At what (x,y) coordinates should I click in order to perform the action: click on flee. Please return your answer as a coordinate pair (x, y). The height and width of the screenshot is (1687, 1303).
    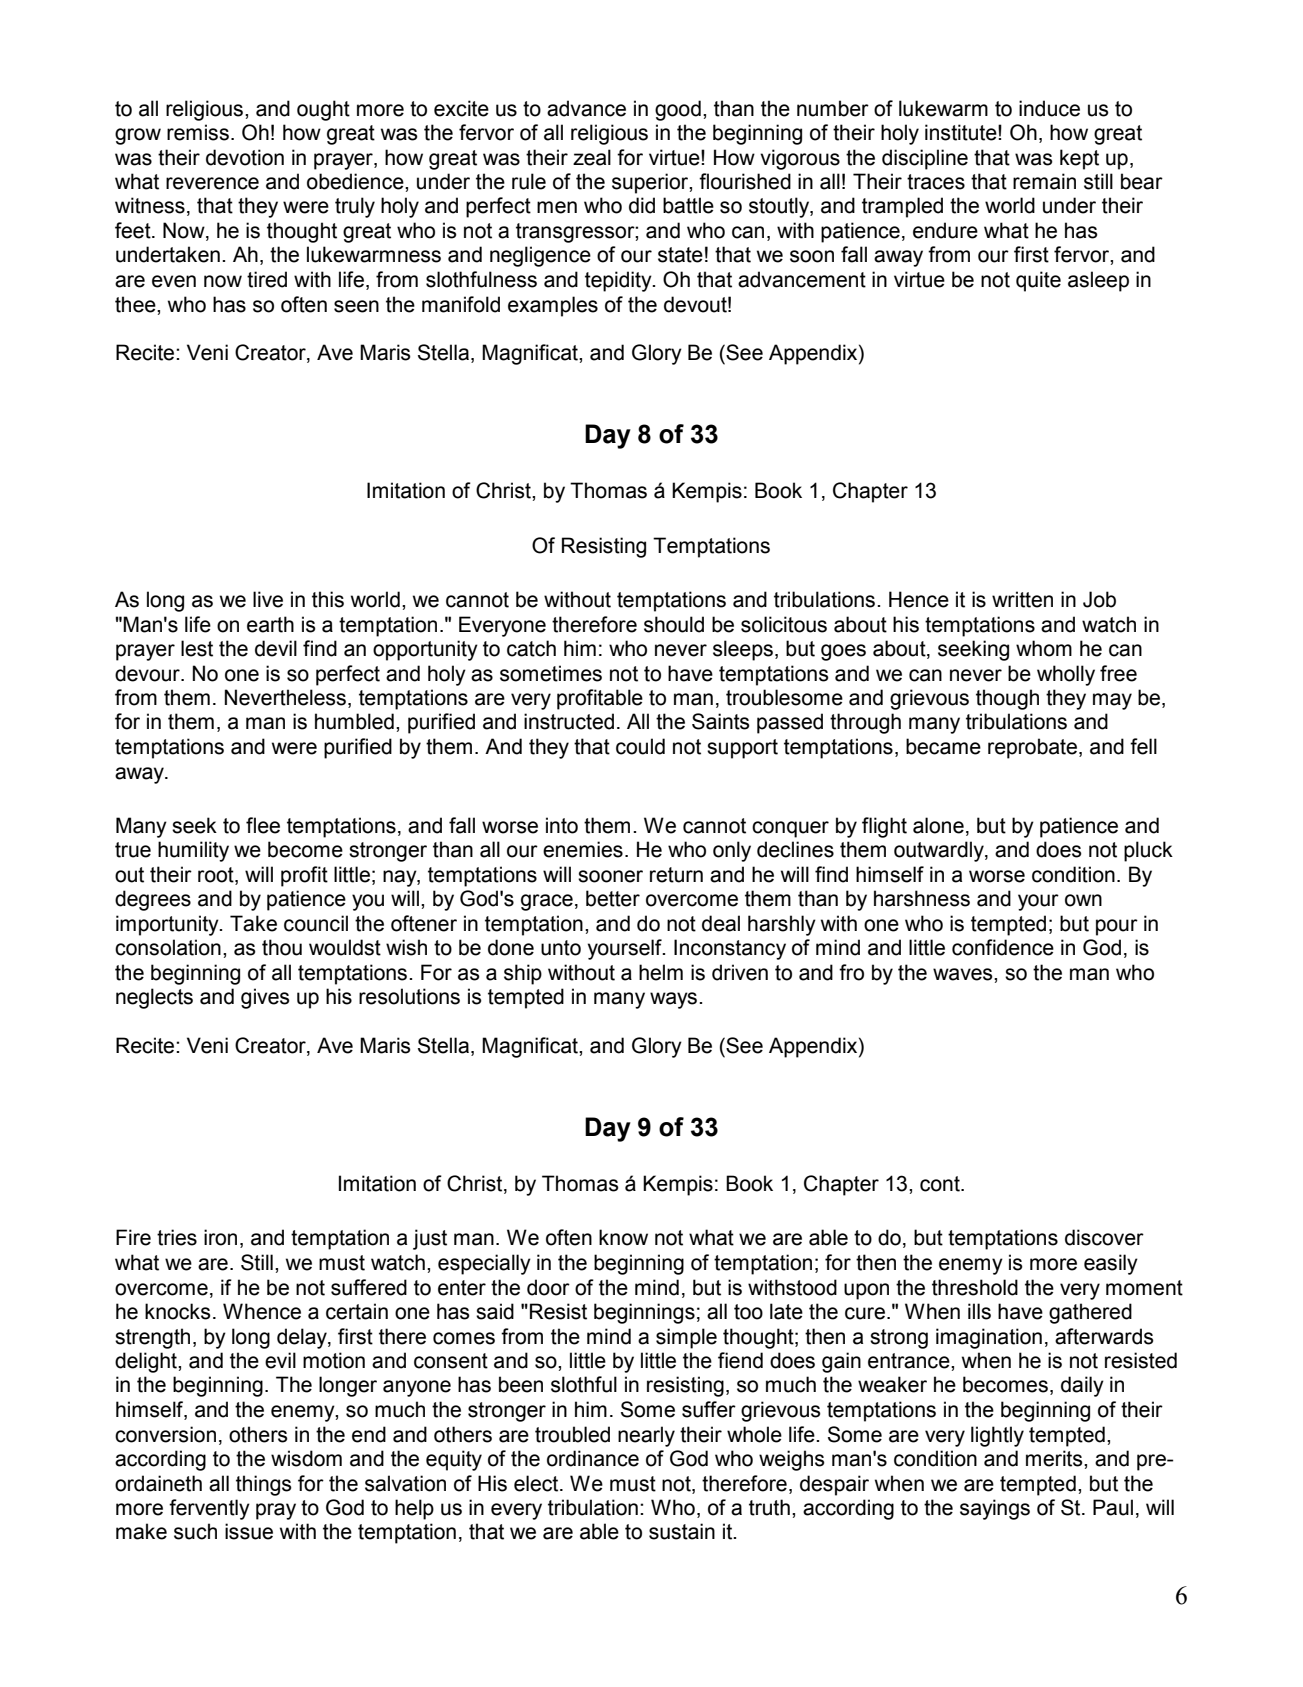
    Looking at the image, I should click on (263, 825).
